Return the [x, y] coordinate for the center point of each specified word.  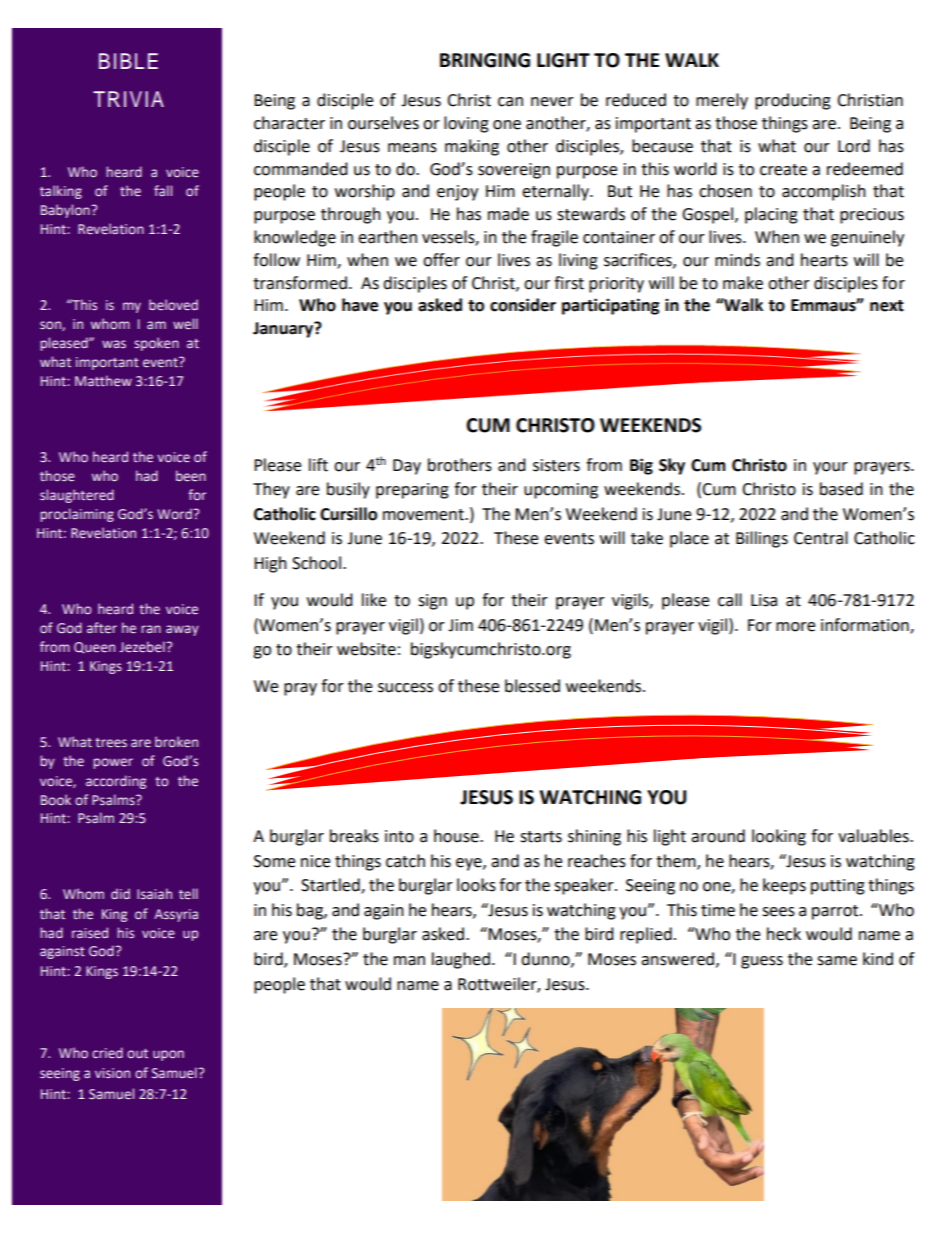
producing [793, 101]
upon [168, 1055]
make [743, 283]
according [116, 782]
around [718, 836]
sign [432, 602]
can [510, 102]
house [457, 836]
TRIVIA [128, 99]
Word [175, 513]
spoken [156, 344]
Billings [762, 539]
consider [523, 305]
